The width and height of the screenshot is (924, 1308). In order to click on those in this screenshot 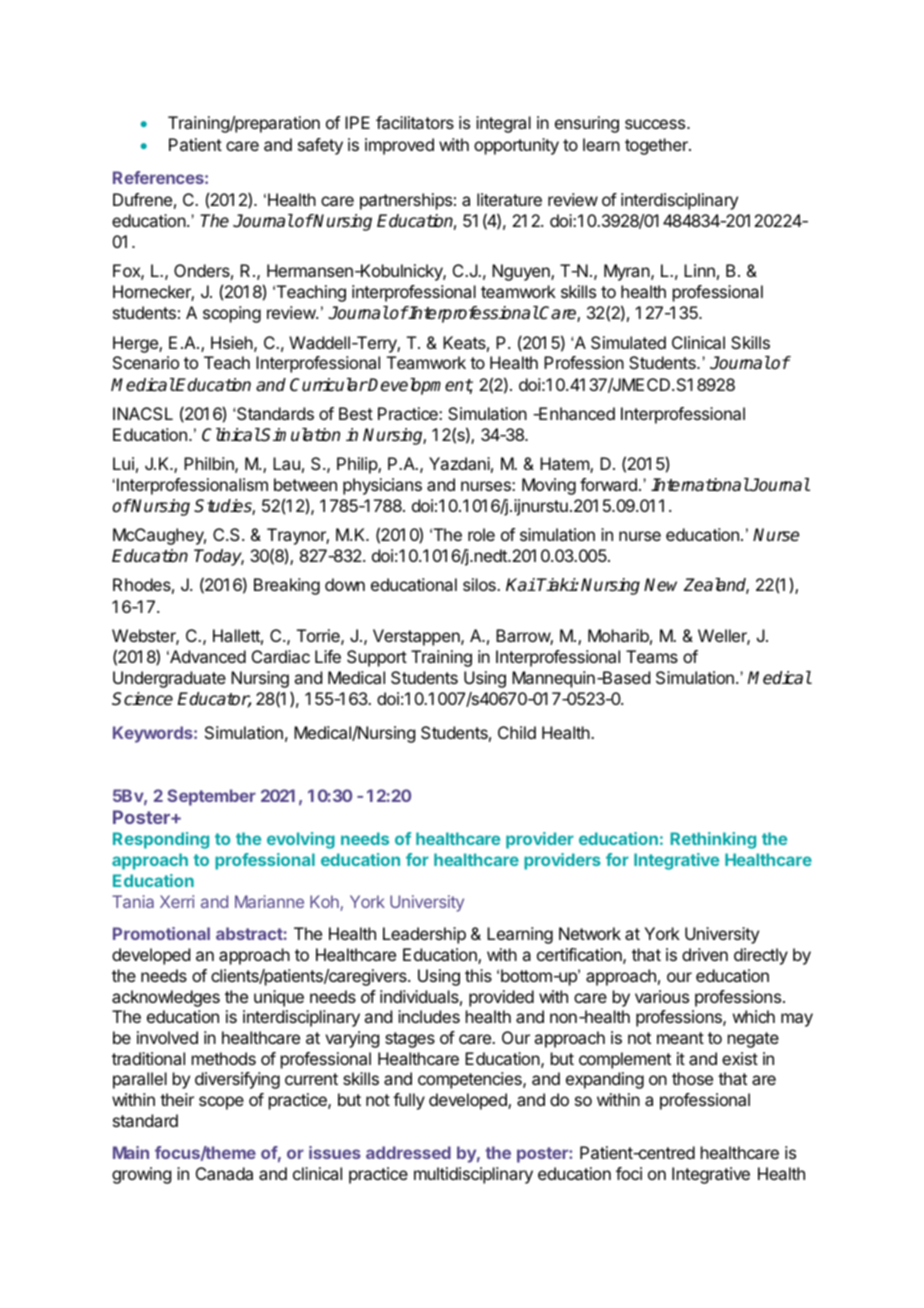, I will do `click(692, 1078)`.
